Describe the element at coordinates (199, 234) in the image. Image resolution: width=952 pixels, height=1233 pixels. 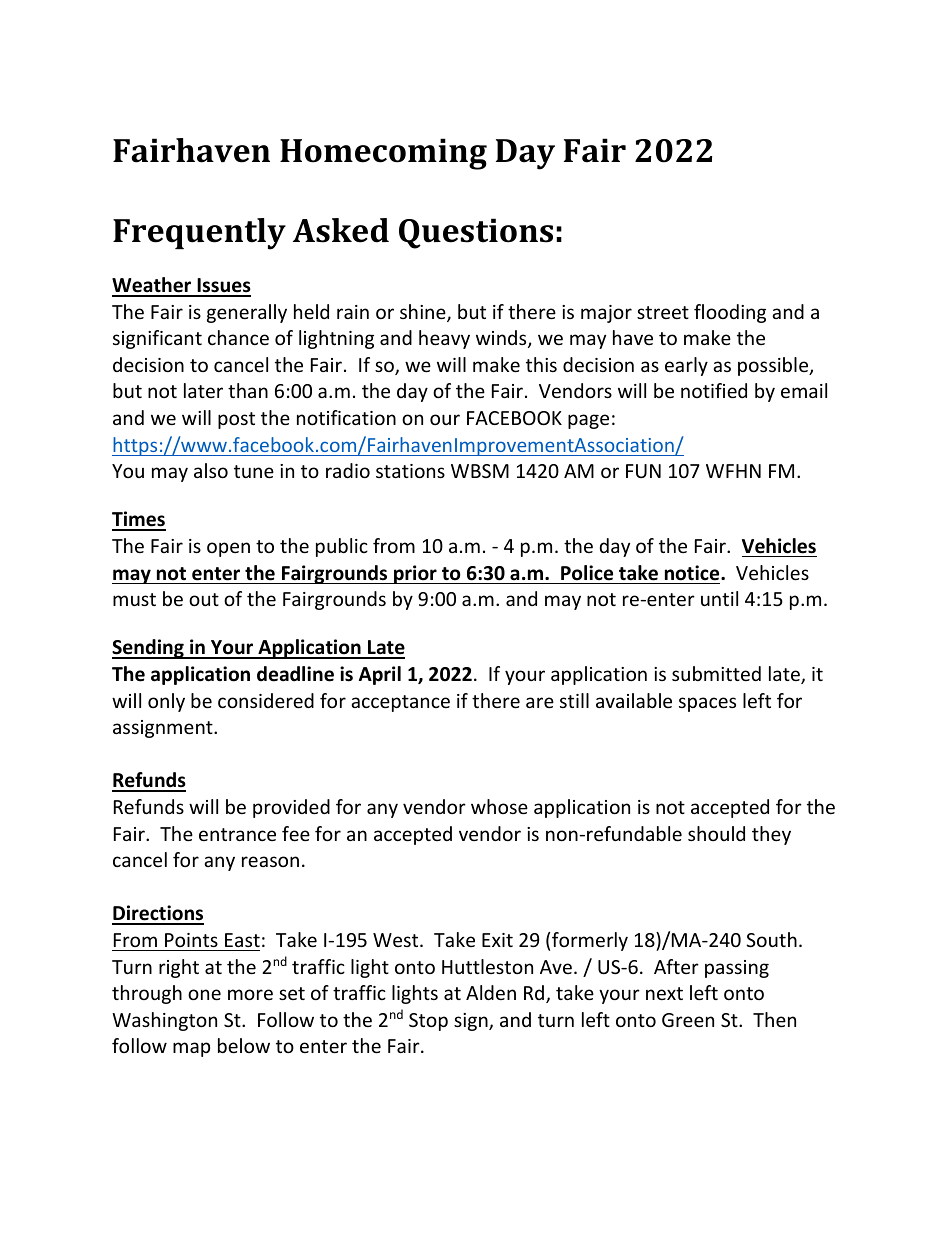
I see `Frequently` at that location.
